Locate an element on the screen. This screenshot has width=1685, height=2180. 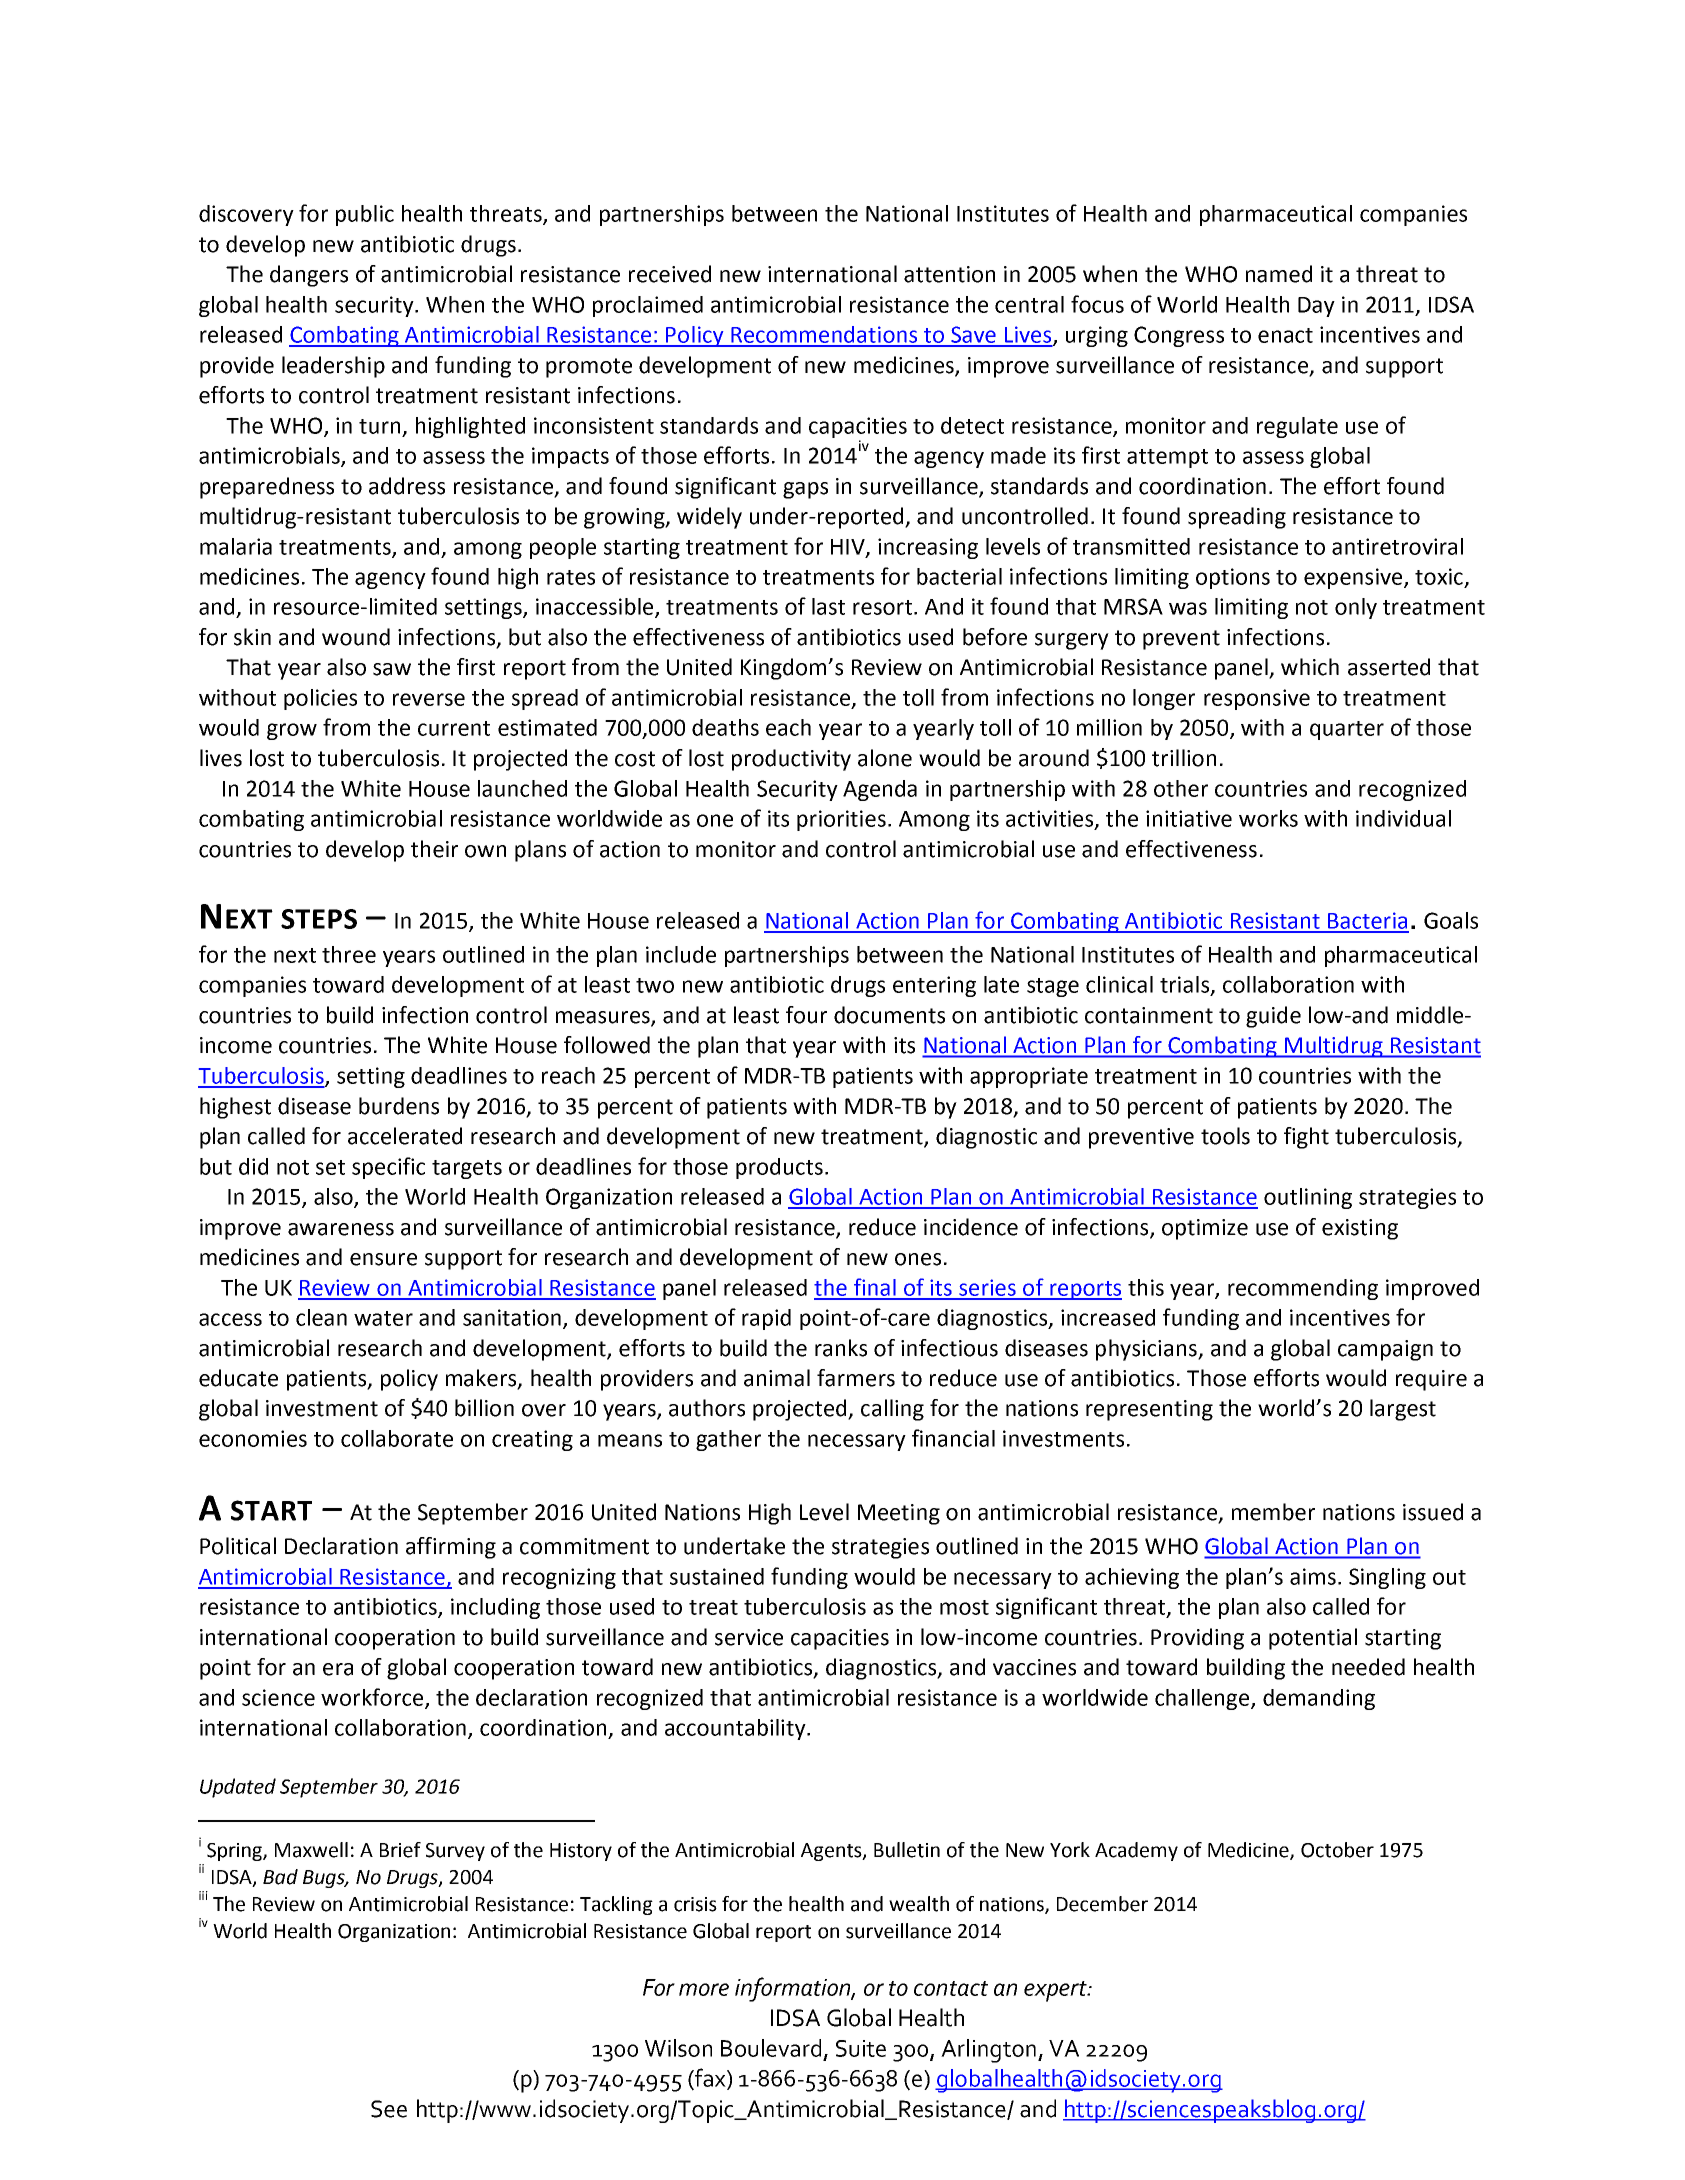
fight is located at coordinates (1306, 1138).
